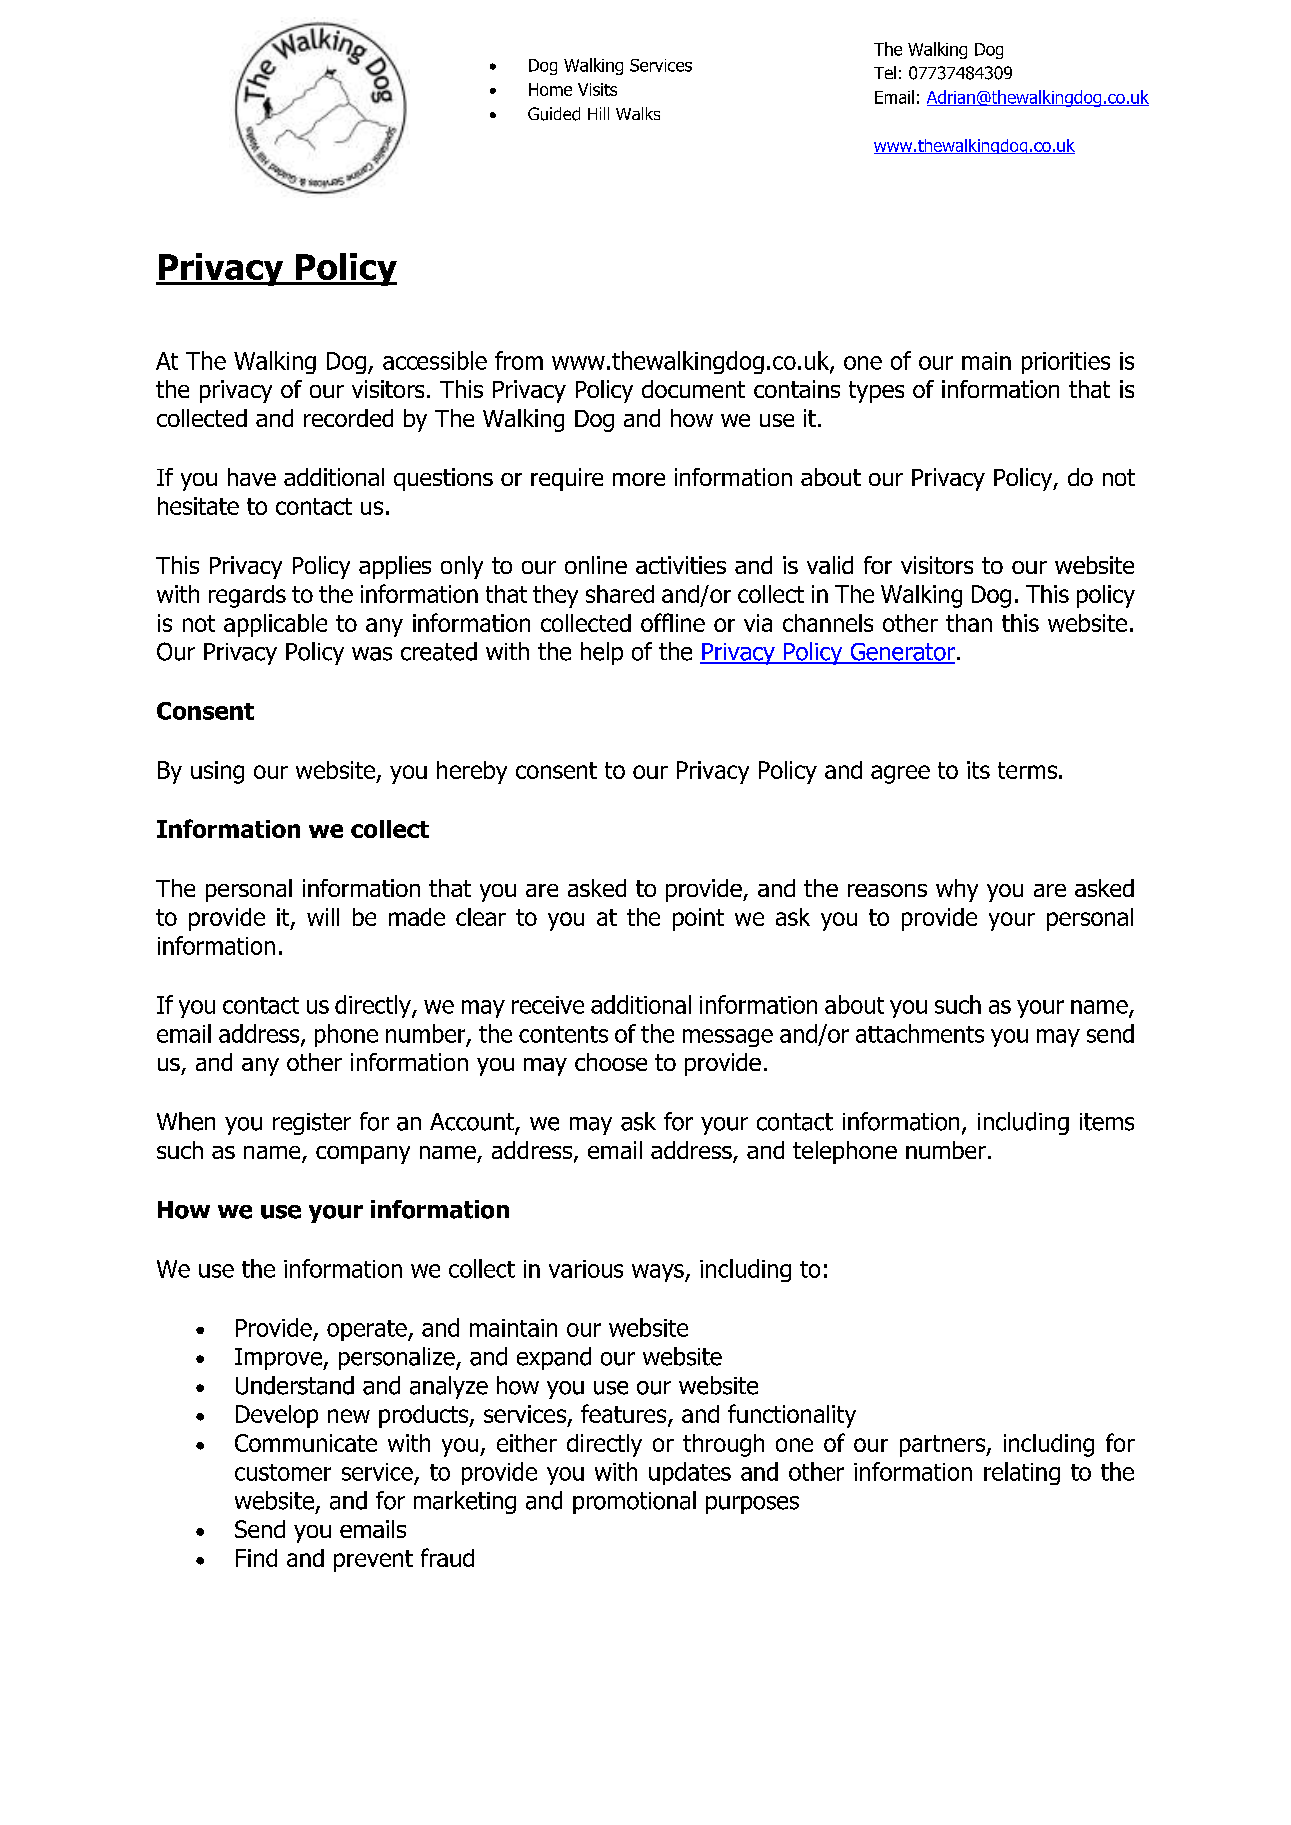 The height and width of the screenshot is (1825, 1291). Describe the element at coordinates (283, 1472) in the screenshot. I see `customer` at that location.
